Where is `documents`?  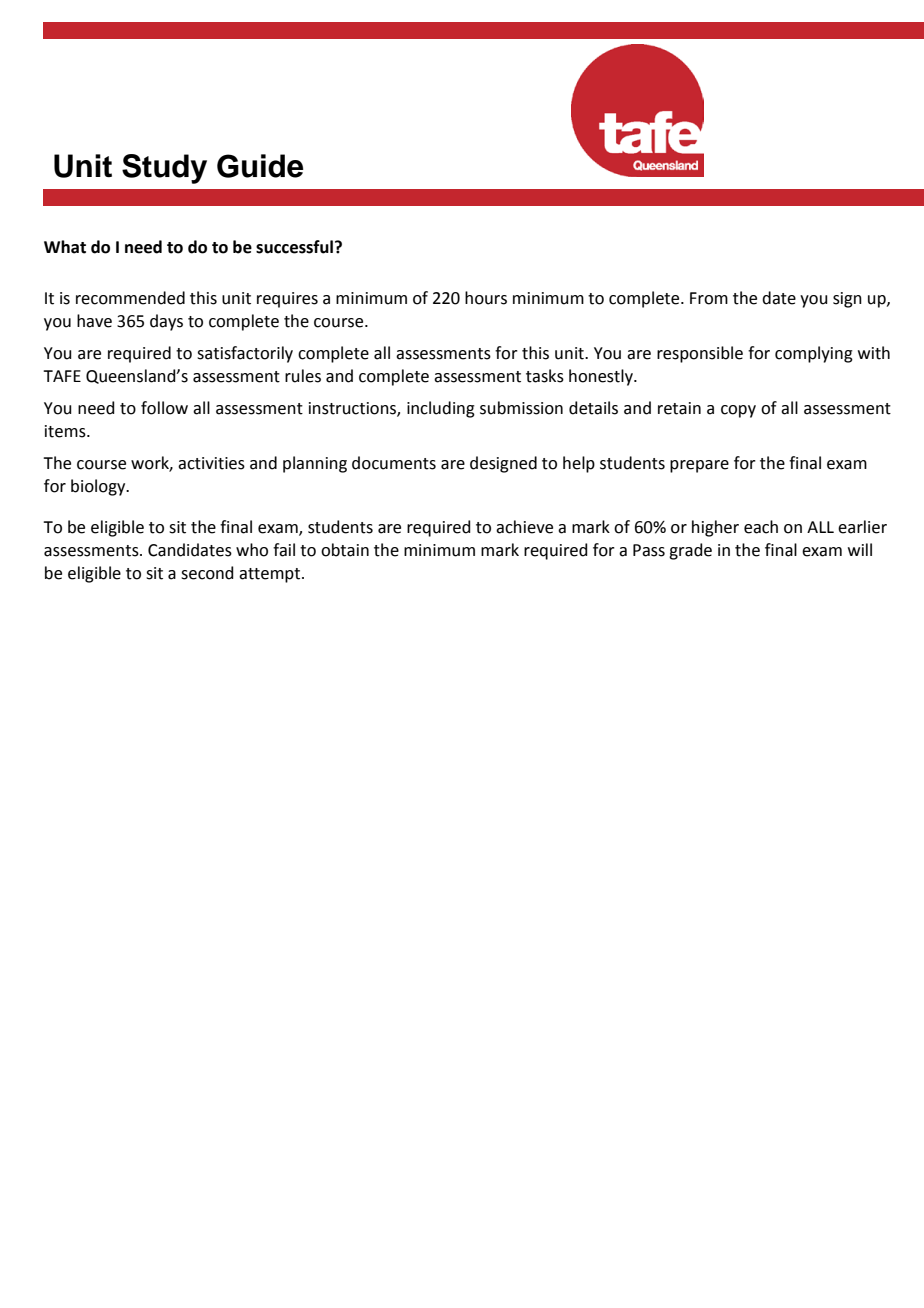
documents is located at coordinates (394, 463).
